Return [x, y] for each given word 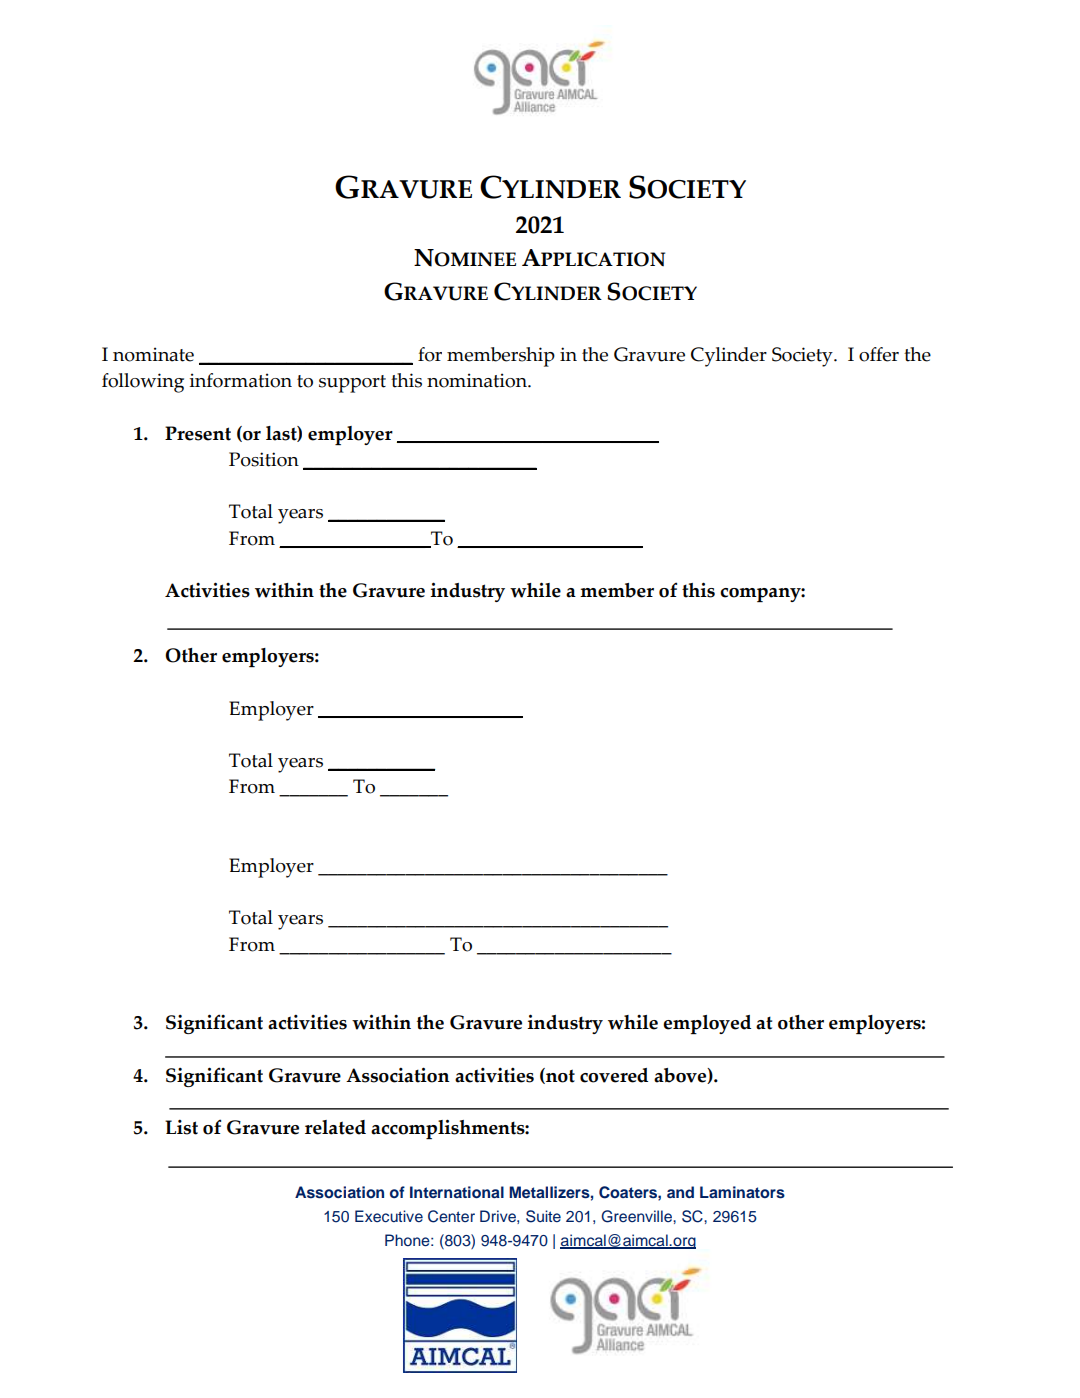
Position [264, 459]
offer [879, 354]
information [241, 380]
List [181, 1127]
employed [707, 1024]
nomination [478, 380]
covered [614, 1075]
